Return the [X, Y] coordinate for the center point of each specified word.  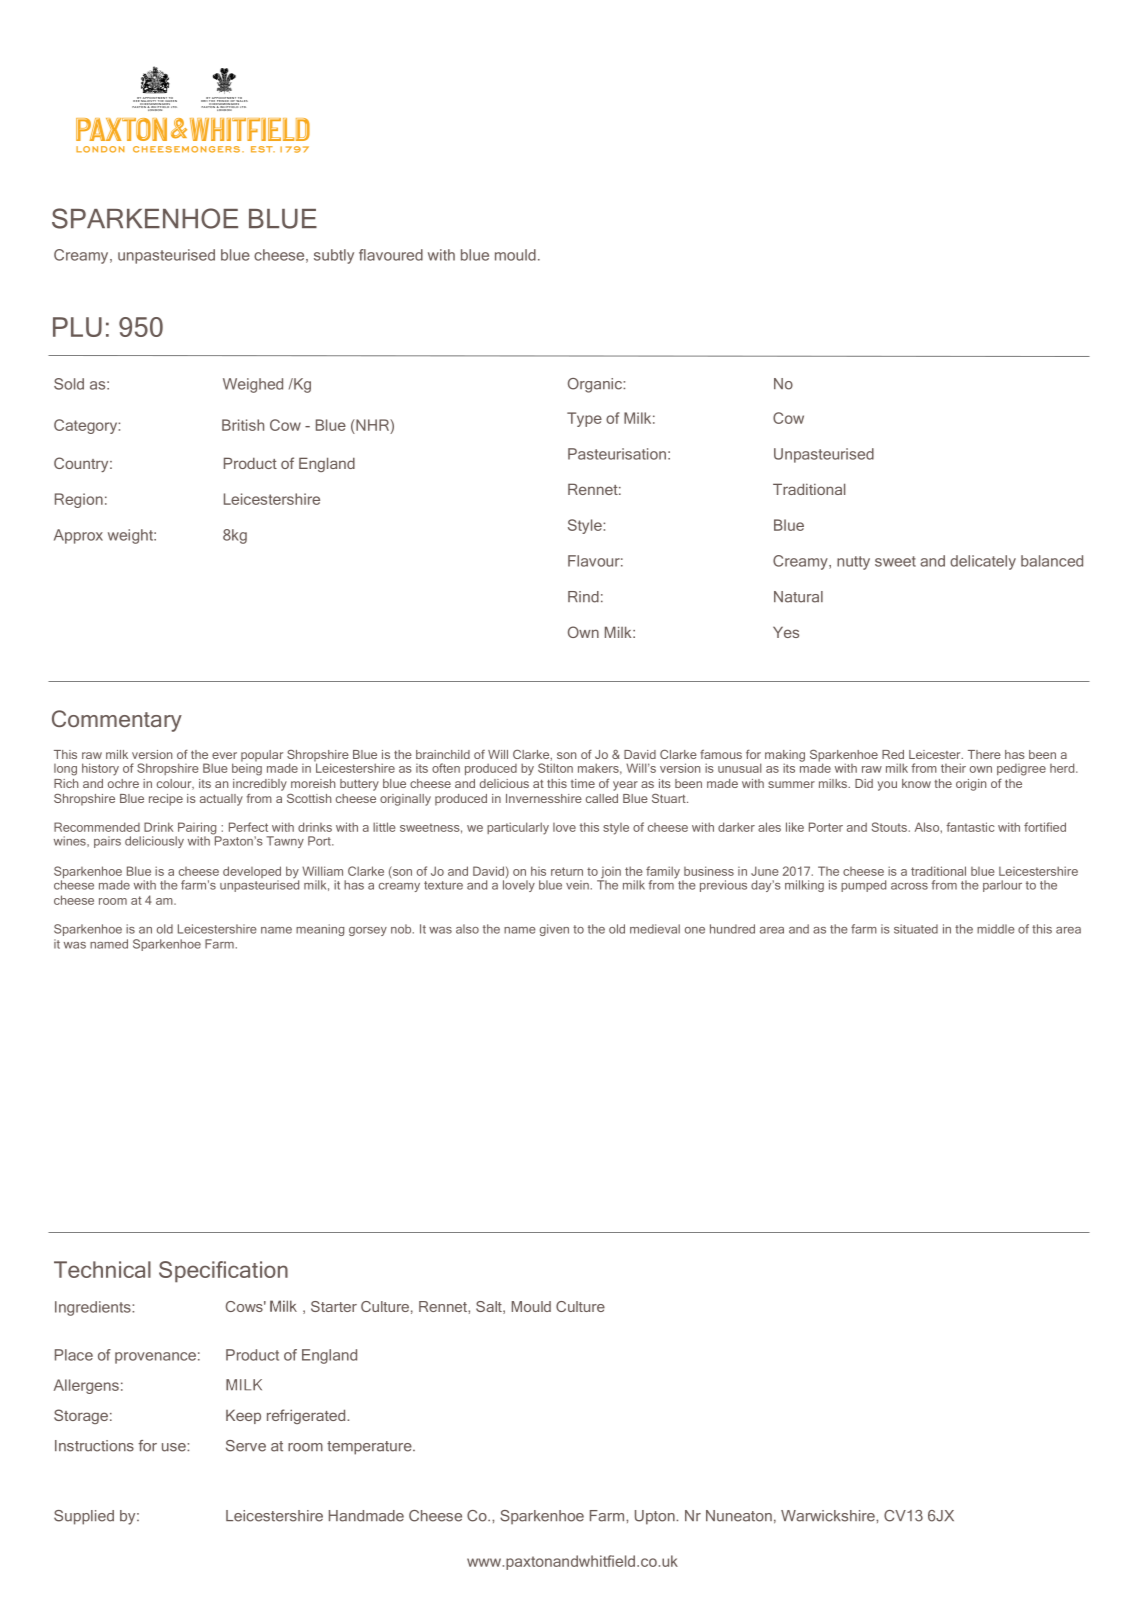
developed [252, 873]
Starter [334, 1306]
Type [584, 419]
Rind [583, 597]
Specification [223, 1272]
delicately [983, 562]
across [909, 886]
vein [577, 885]
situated [916, 929]
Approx [78, 536]
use [175, 1447]
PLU [77, 327]
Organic [596, 385]
